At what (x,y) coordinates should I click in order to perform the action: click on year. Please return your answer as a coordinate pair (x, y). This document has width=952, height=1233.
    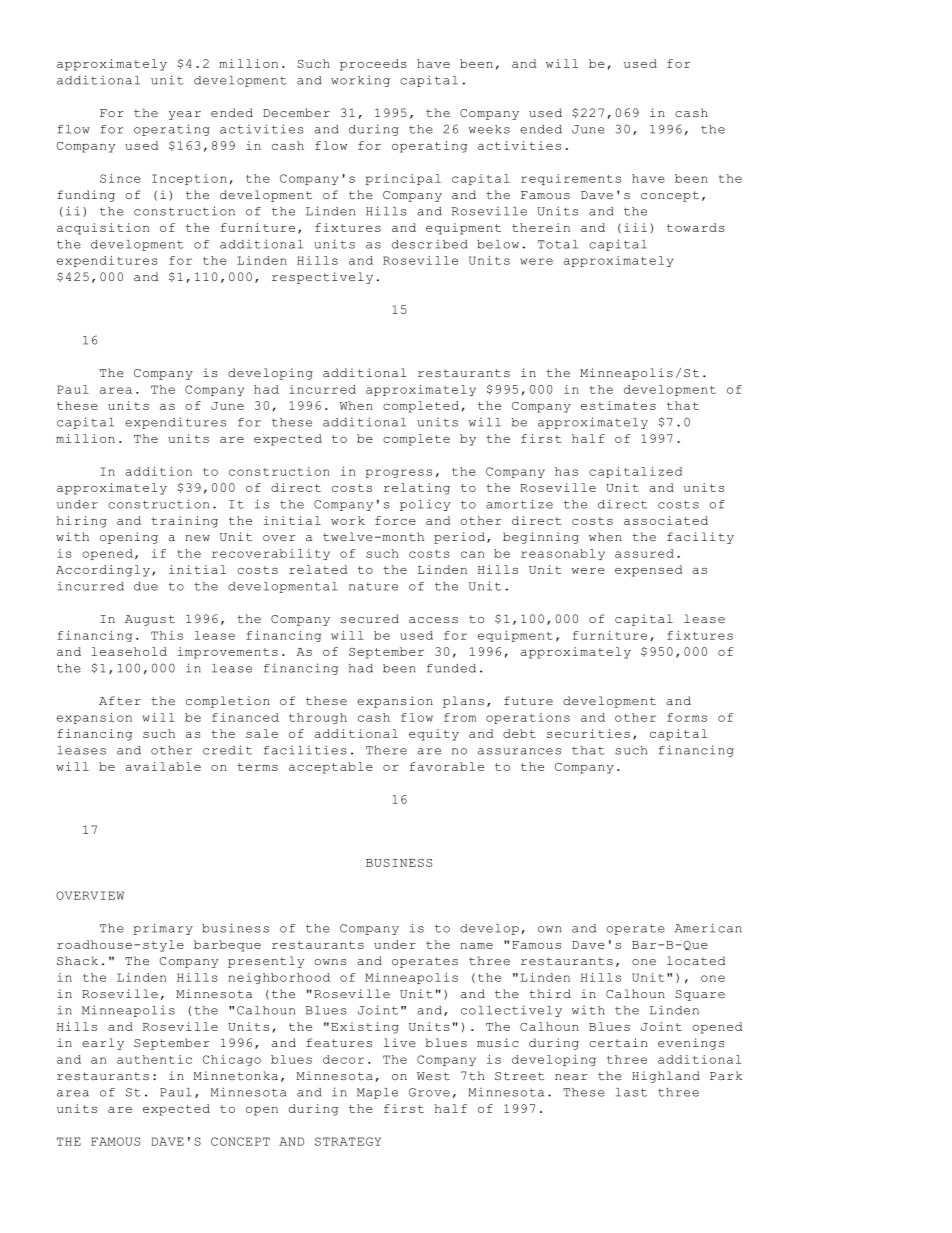
    Looking at the image, I should click on (185, 115).
